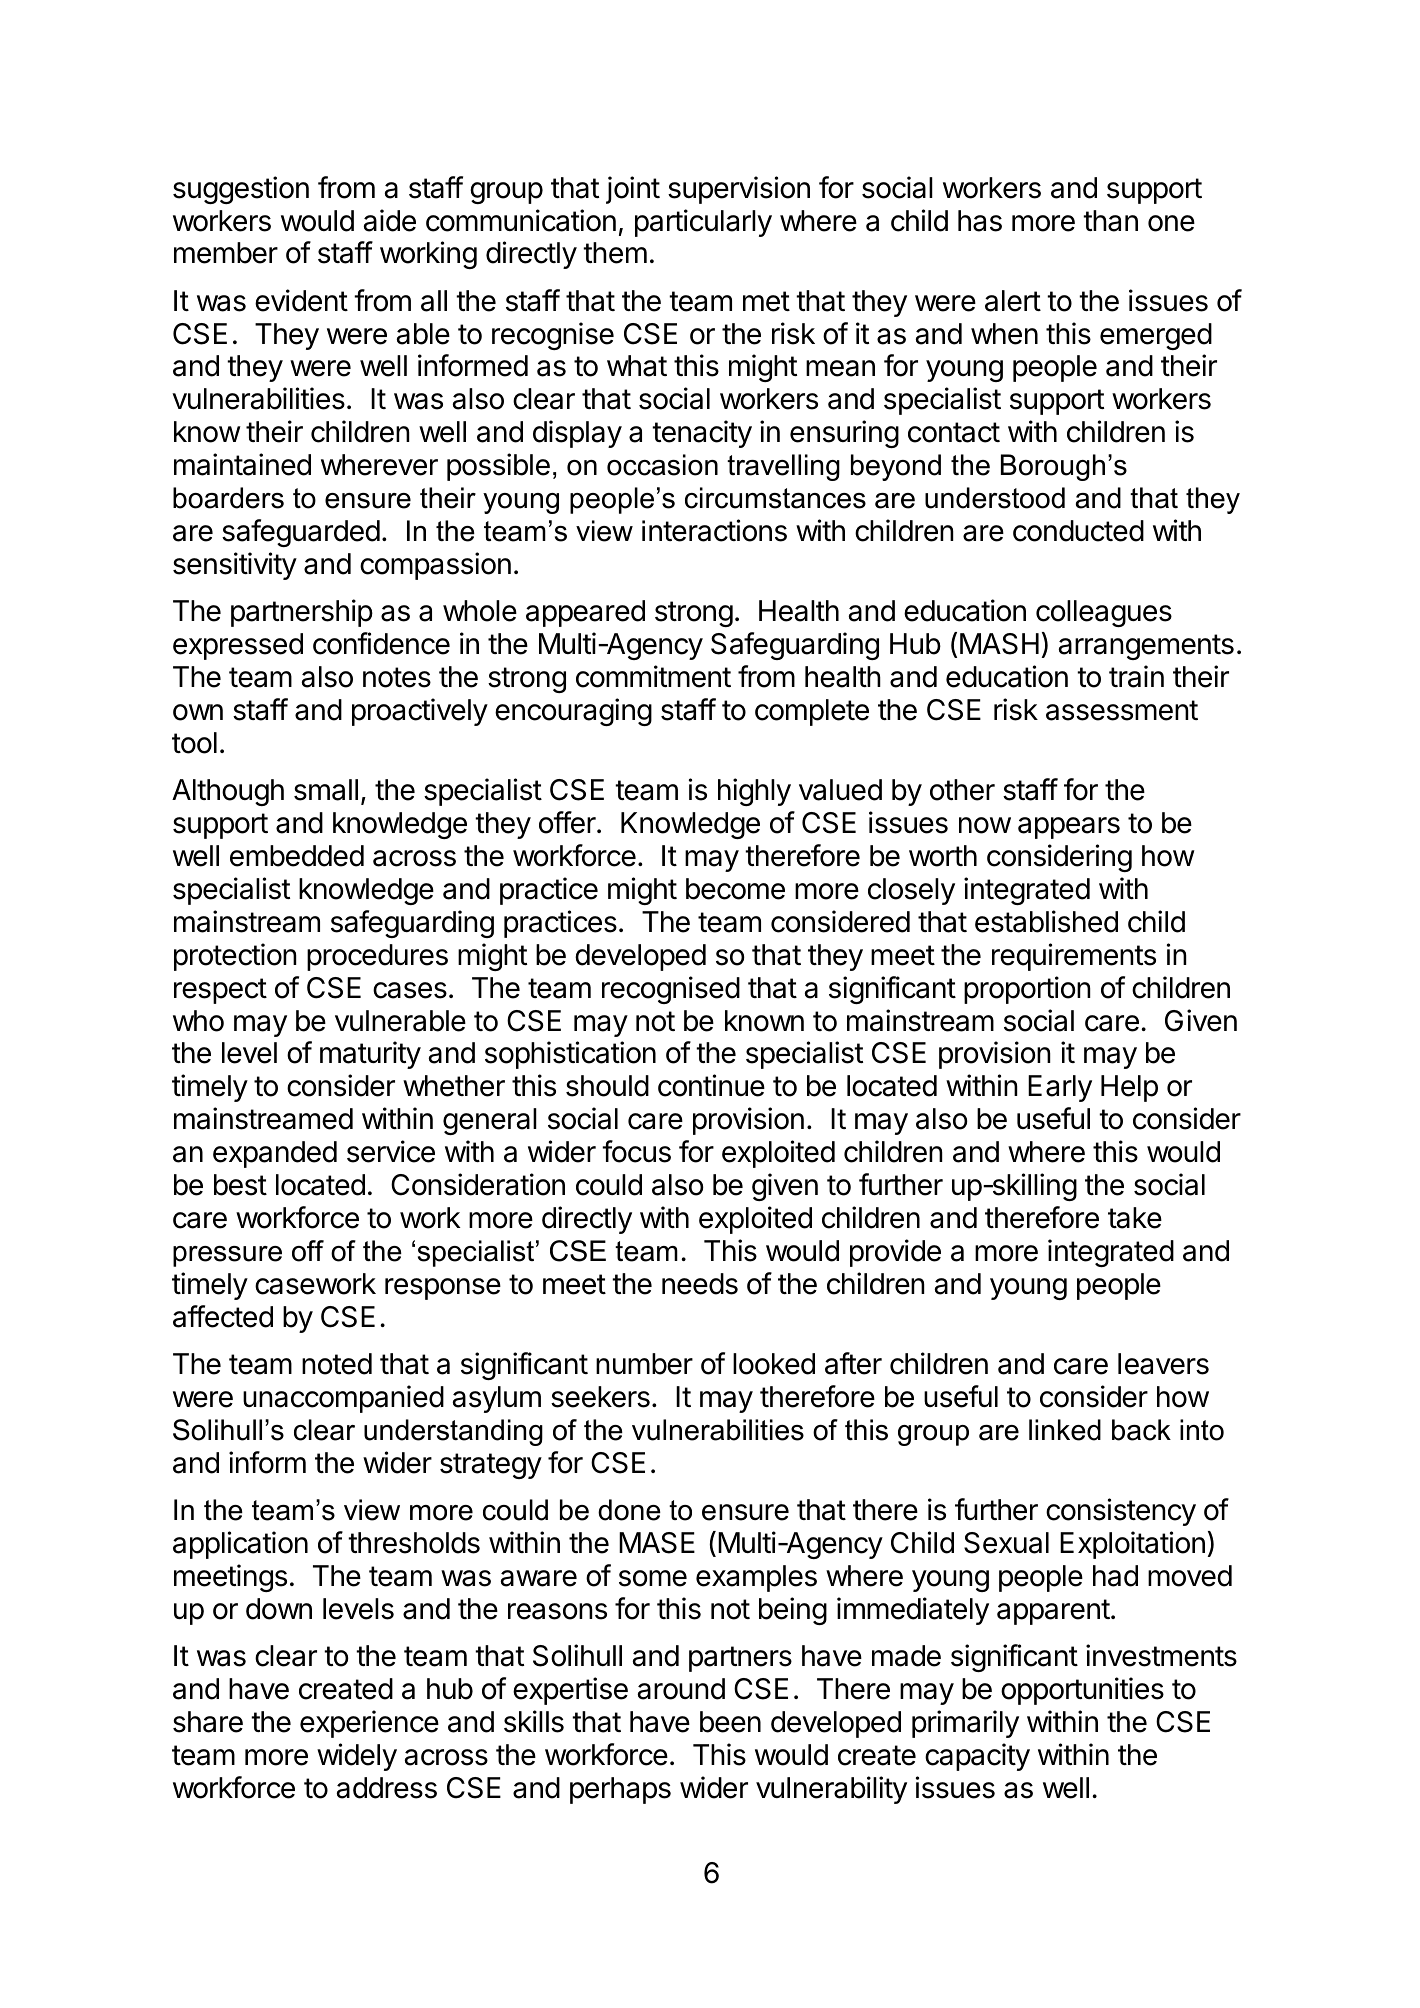 This document has height=2008, width=1420. I want to click on colleagues, so click(1104, 613).
